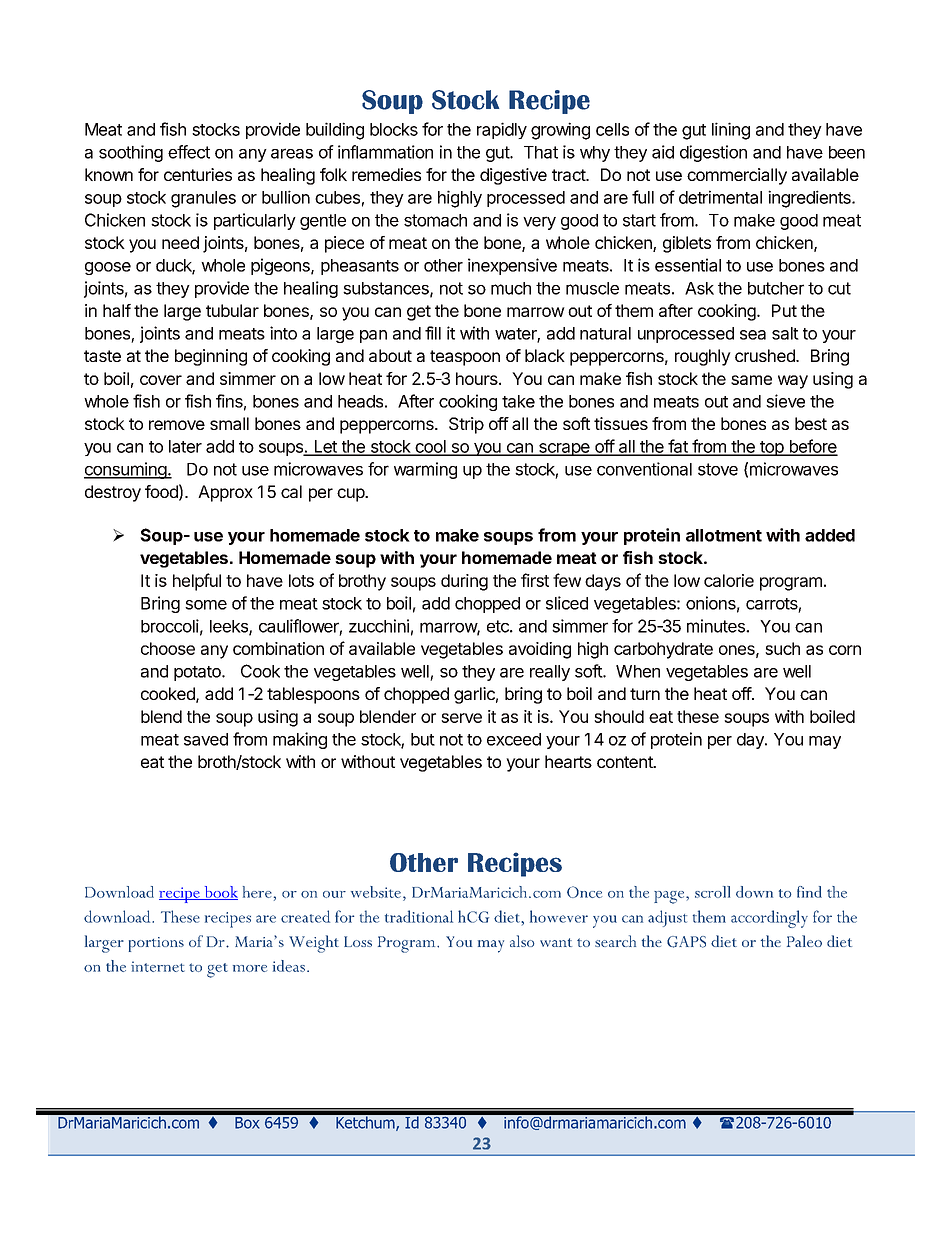 Image resolution: width=952 pixels, height=1233 pixels. I want to click on helpful, so click(197, 582).
